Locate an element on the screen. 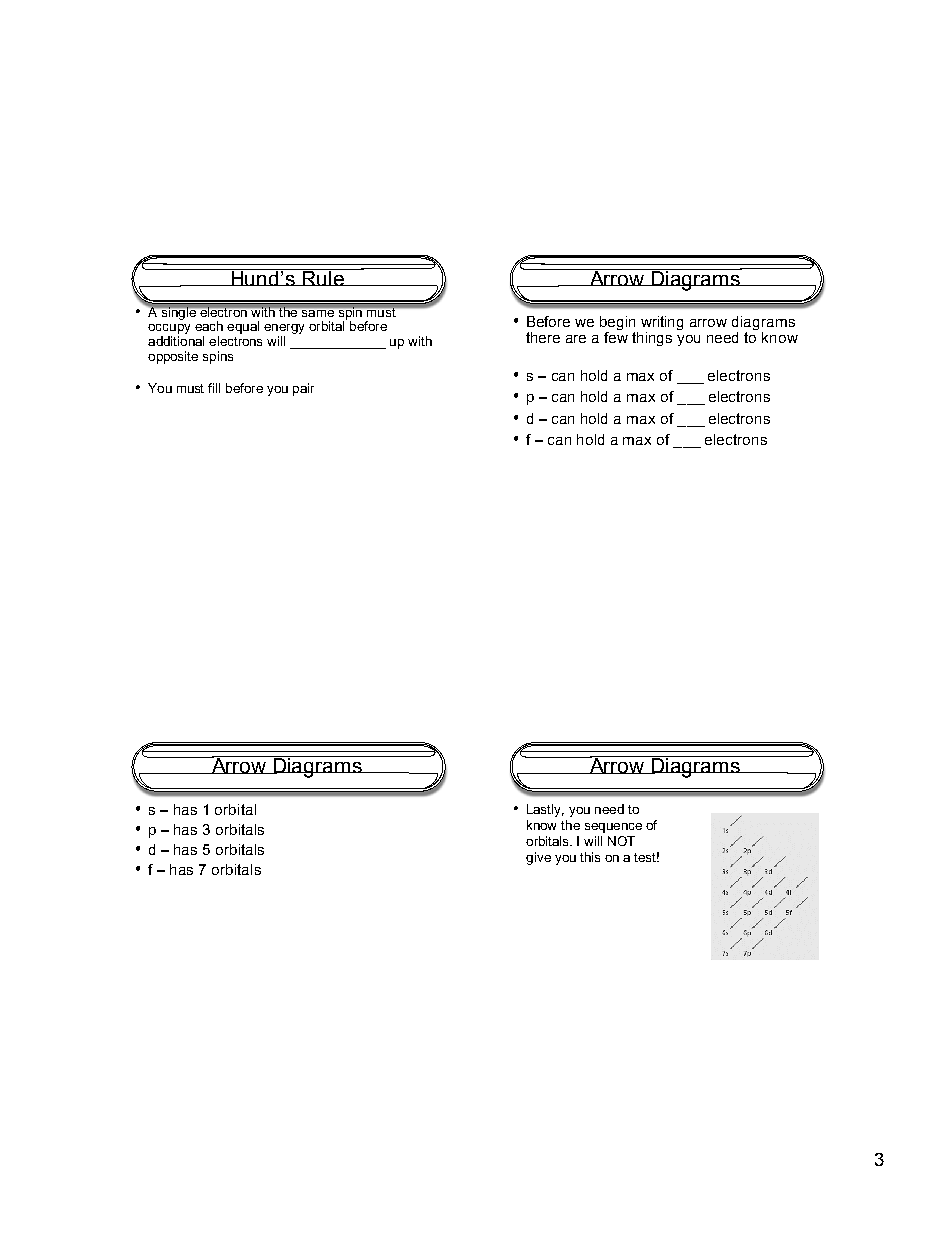 Image resolution: width=952 pixels, height=1233 pixels. opposite is located at coordinates (173, 357).
